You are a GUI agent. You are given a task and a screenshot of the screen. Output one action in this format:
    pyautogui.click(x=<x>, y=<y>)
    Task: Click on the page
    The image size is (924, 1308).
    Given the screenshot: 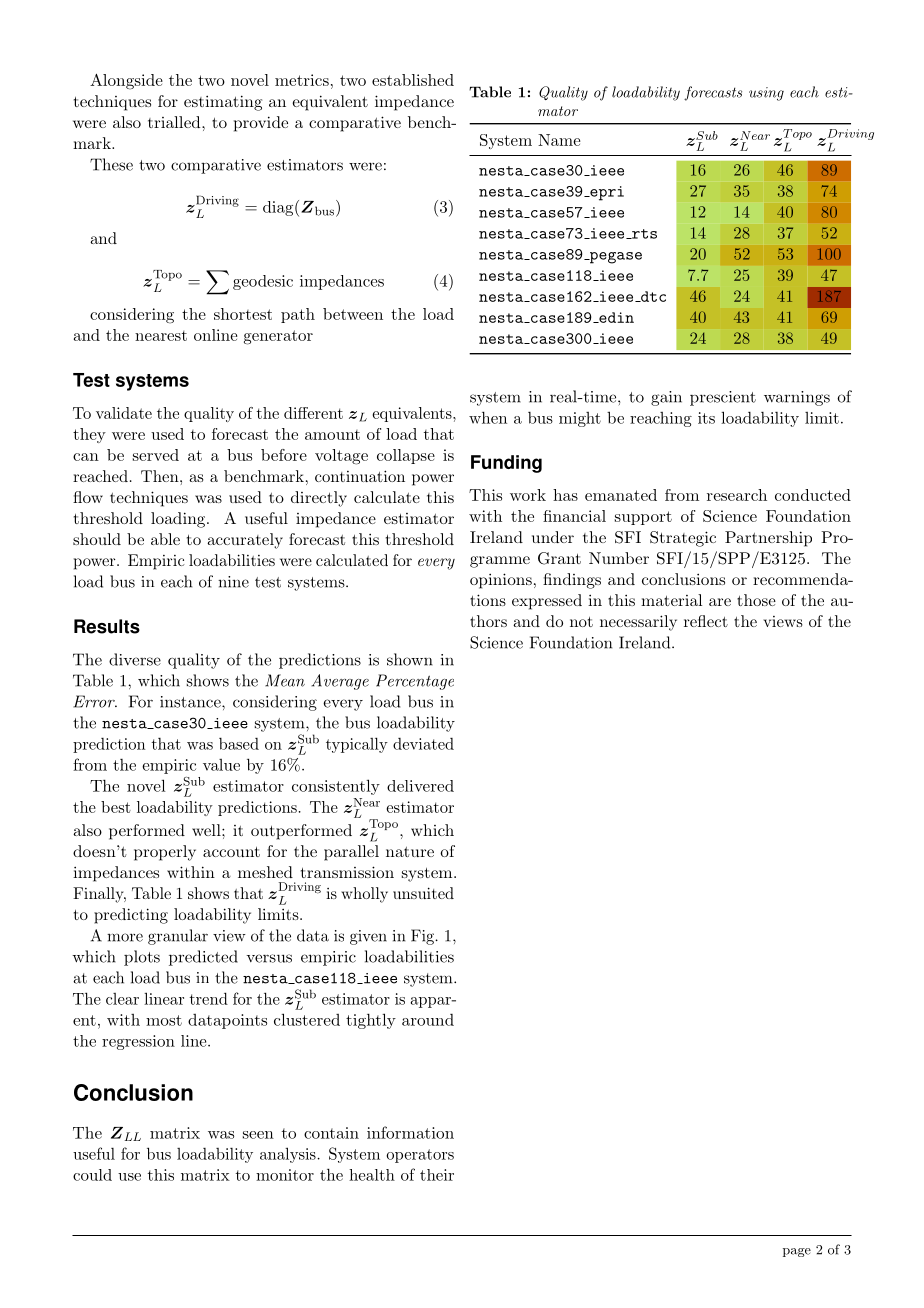 What is the action you would take?
    pyautogui.click(x=797, y=1252)
